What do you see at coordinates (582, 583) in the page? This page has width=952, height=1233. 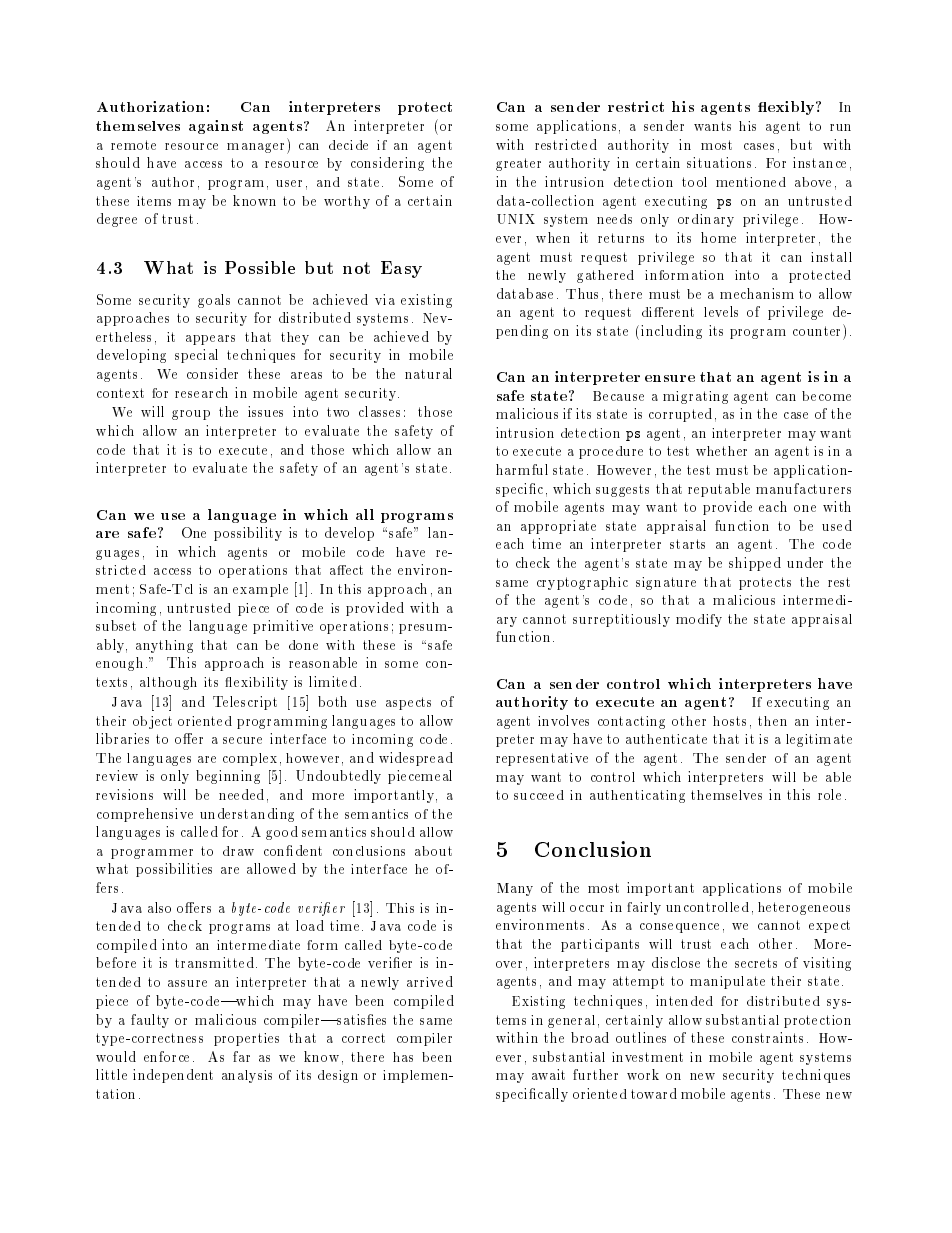 I see `cryptographic` at bounding box center [582, 583].
